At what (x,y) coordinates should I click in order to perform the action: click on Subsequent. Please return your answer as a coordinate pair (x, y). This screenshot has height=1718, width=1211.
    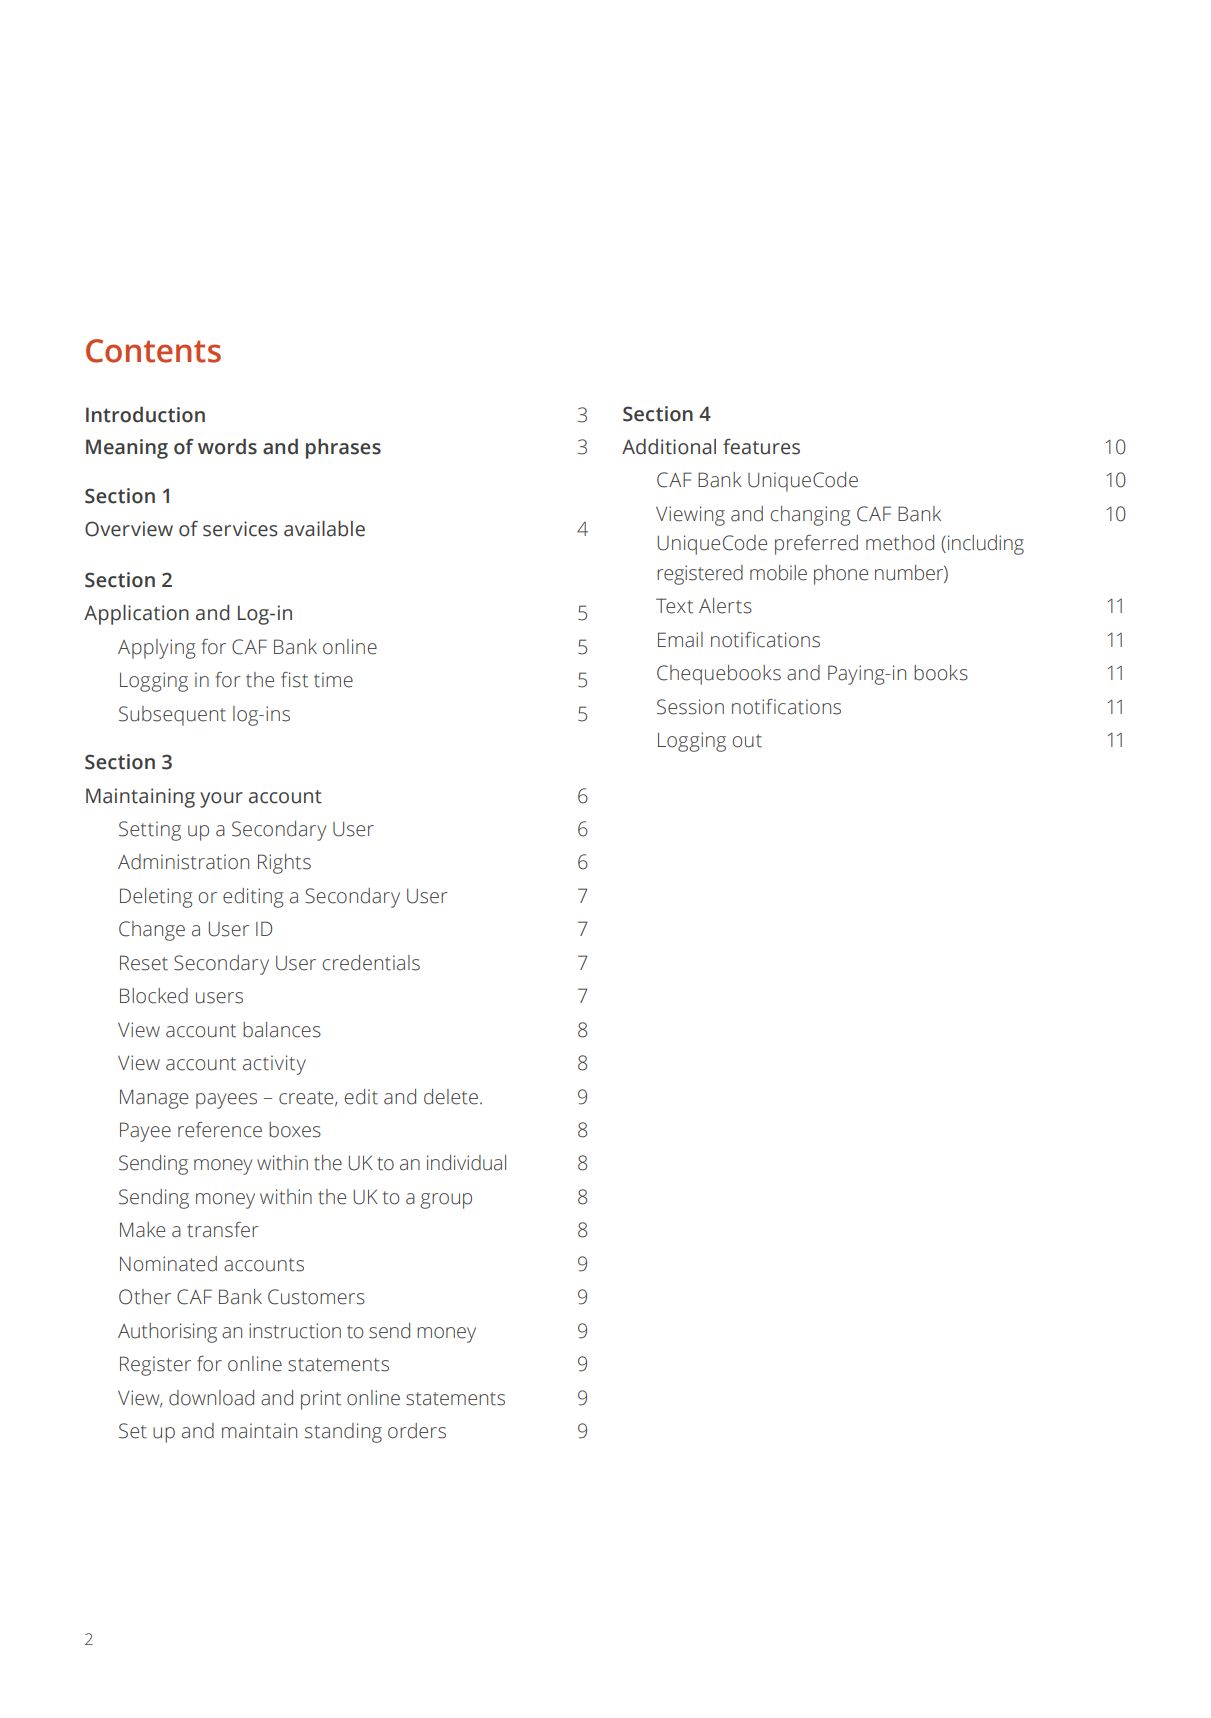
    Looking at the image, I should click on (172, 716).
